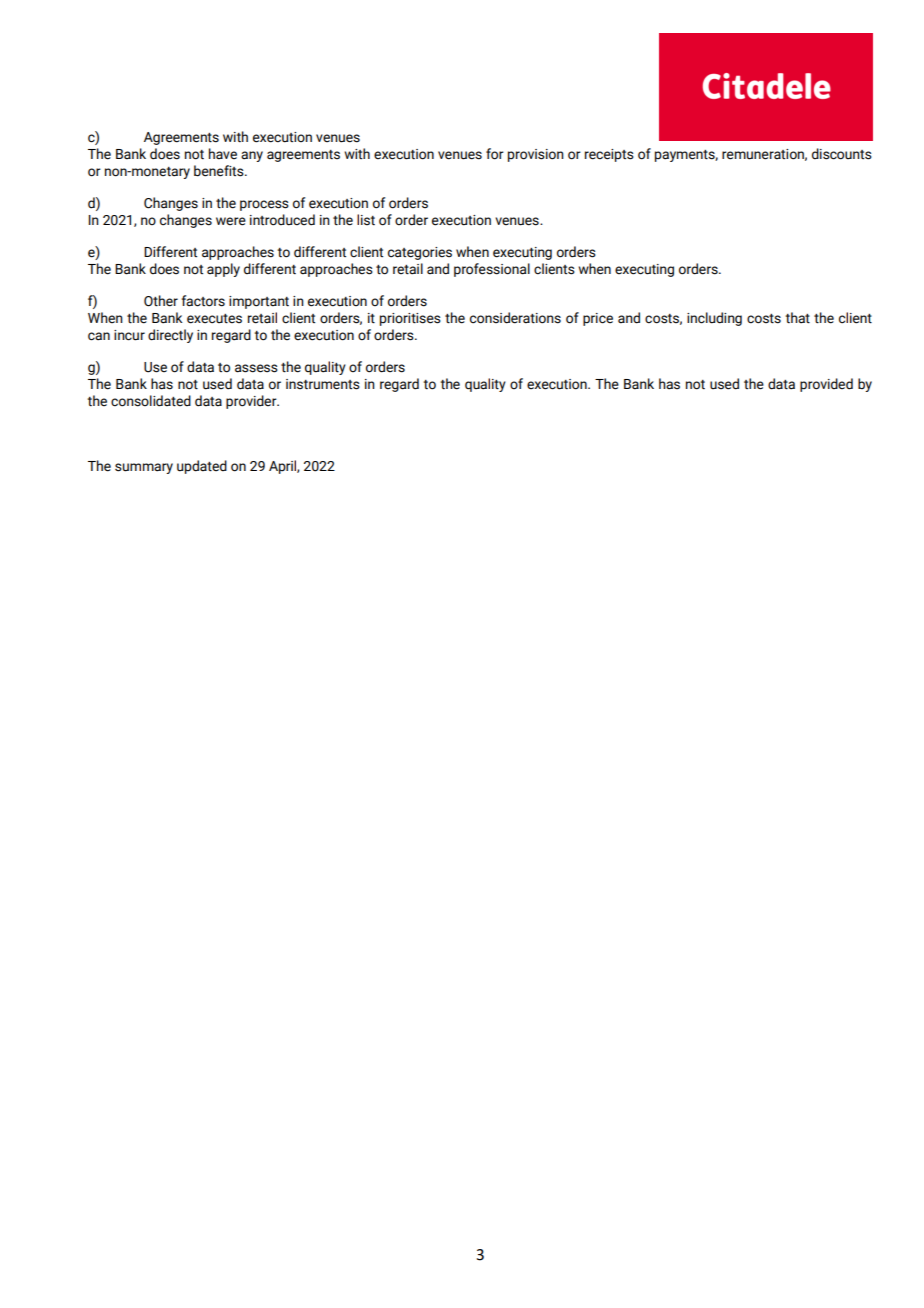 This image has width=924, height=1308. I want to click on provided, so click(826, 385).
